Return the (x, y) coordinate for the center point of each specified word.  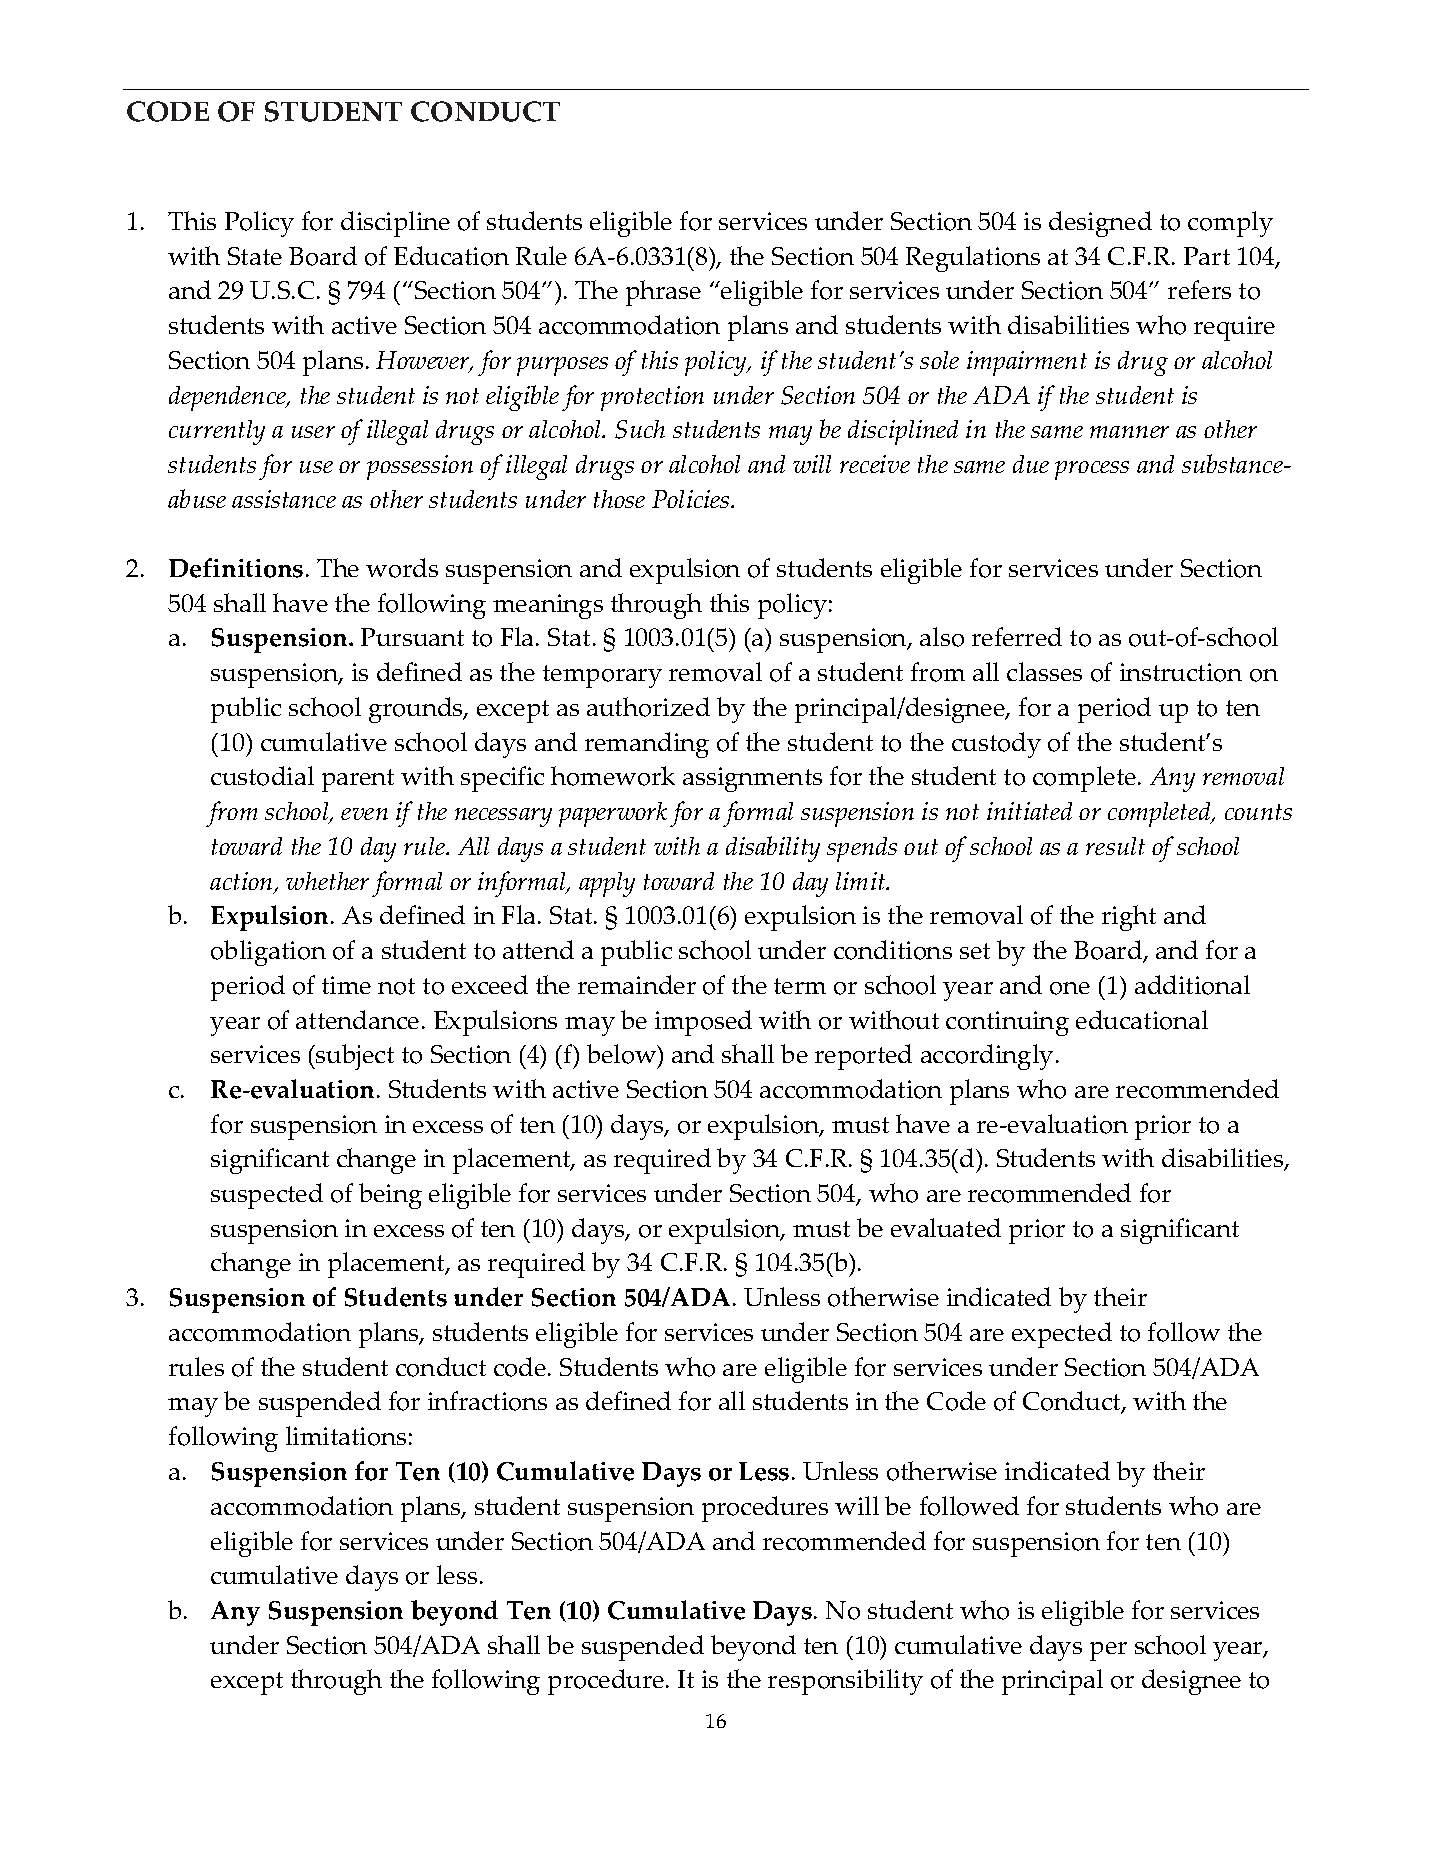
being (390, 1196)
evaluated (946, 1227)
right (1129, 918)
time (346, 985)
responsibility (845, 1682)
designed (1100, 224)
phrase (663, 293)
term (800, 986)
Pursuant (412, 637)
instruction (1181, 672)
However (424, 362)
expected (1062, 1335)
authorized (648, 707)
